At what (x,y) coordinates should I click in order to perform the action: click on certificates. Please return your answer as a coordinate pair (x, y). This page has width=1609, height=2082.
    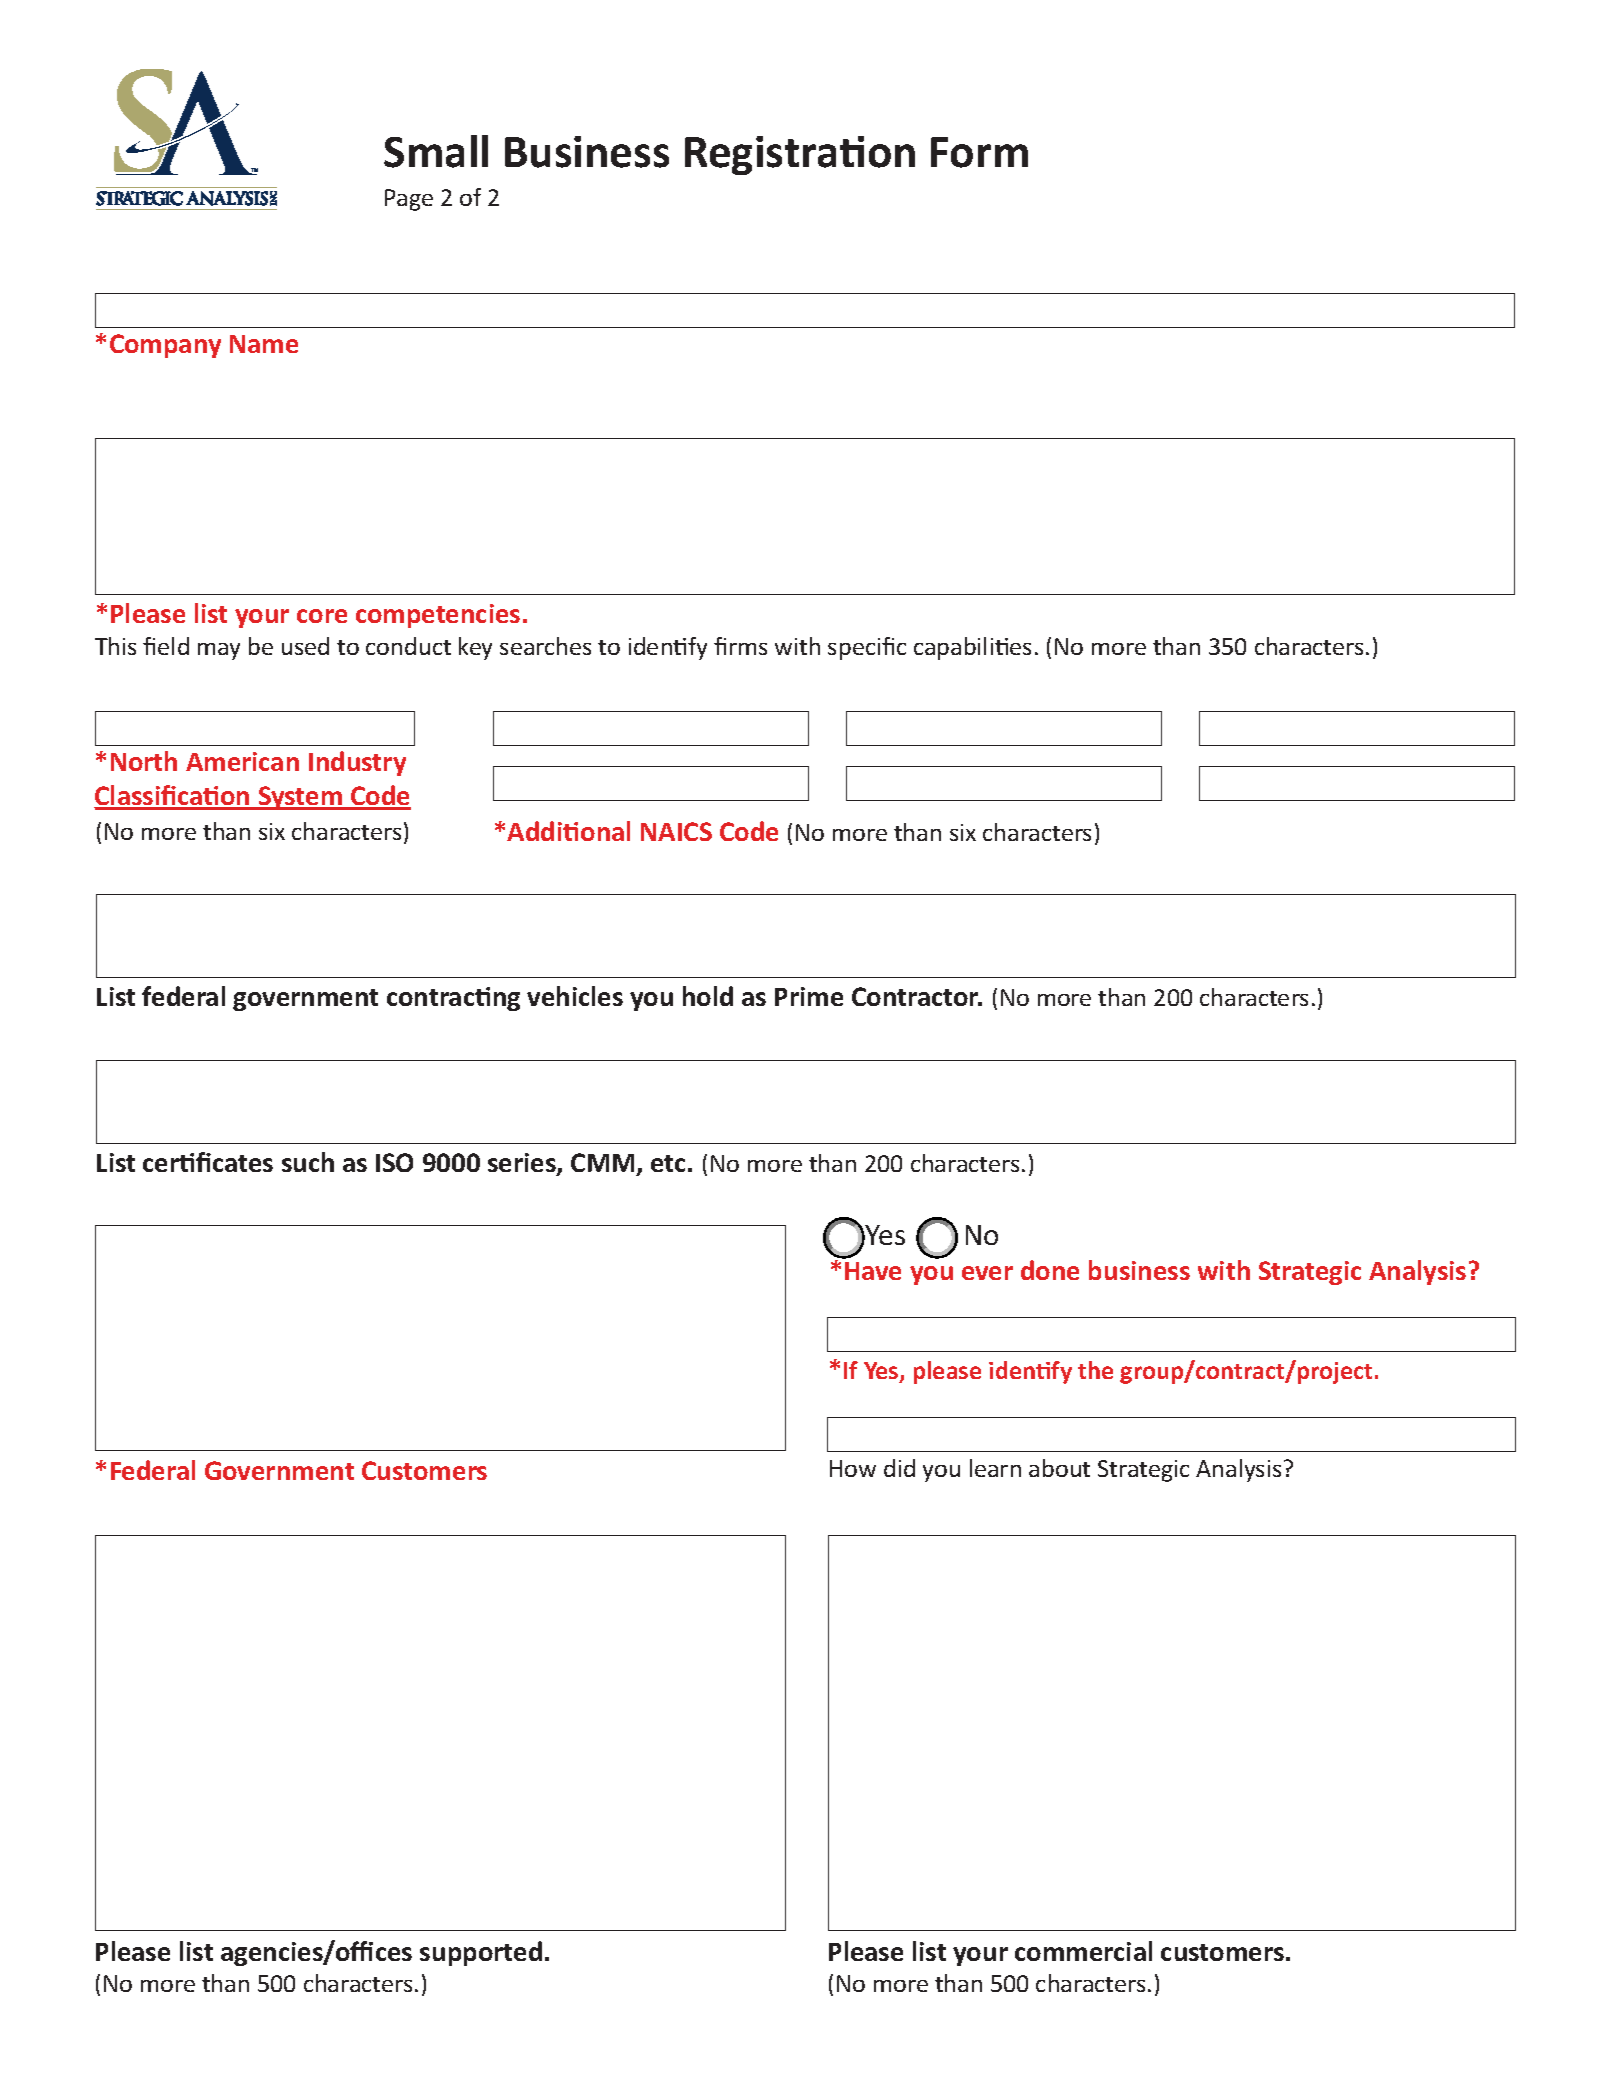
    Looking at the image, I should click on (208, 1162).
